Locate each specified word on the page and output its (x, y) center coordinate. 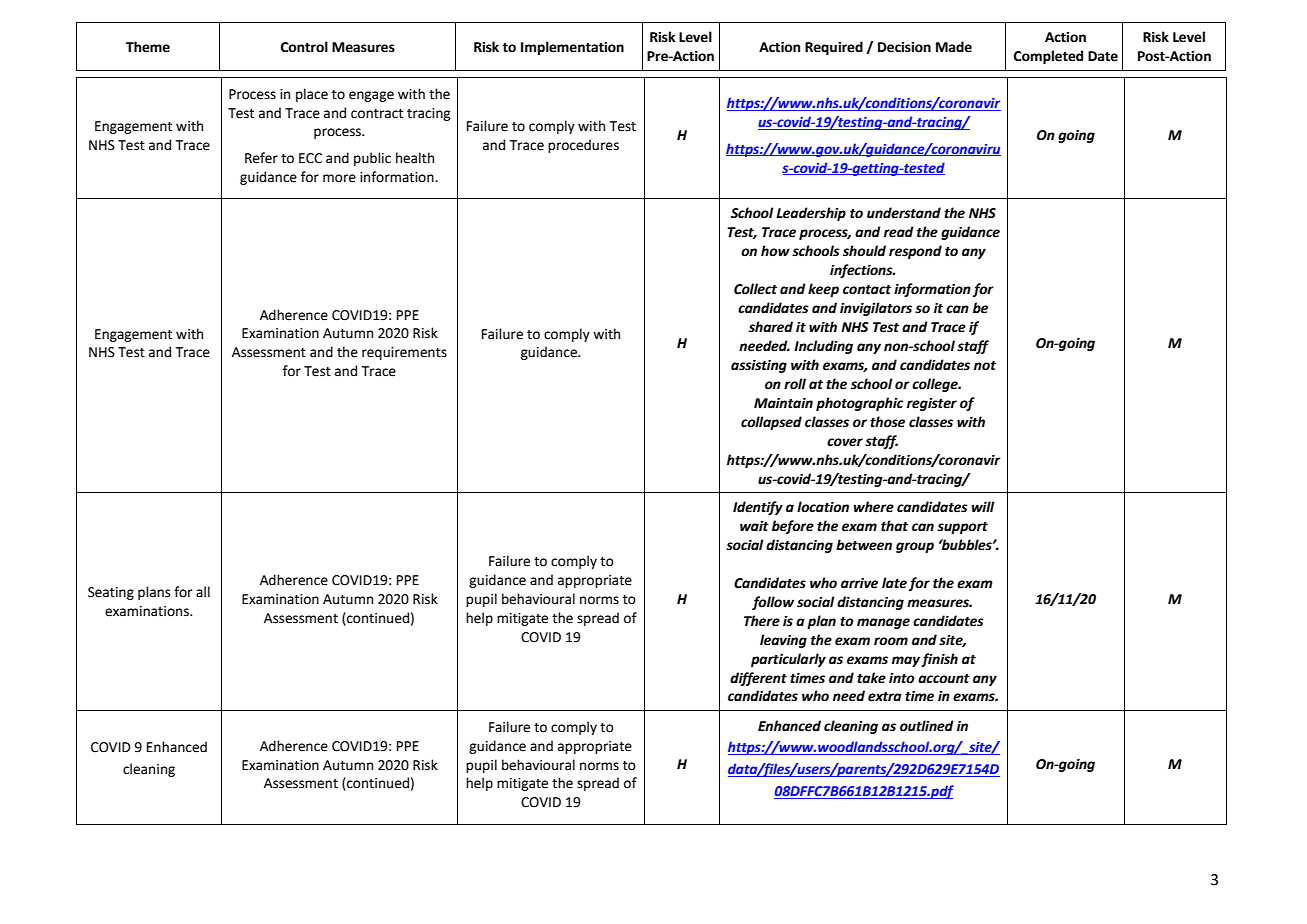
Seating (111, 593)
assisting (759, 366)
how (775, 251)
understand (904, 213)
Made (954, 47)
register (932, 404)
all (203, 591)
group (915, 547)
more (339, 178)
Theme (148, 47)
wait (754, 526)
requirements (404, 353)
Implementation (572, 48)
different (758, 679)
